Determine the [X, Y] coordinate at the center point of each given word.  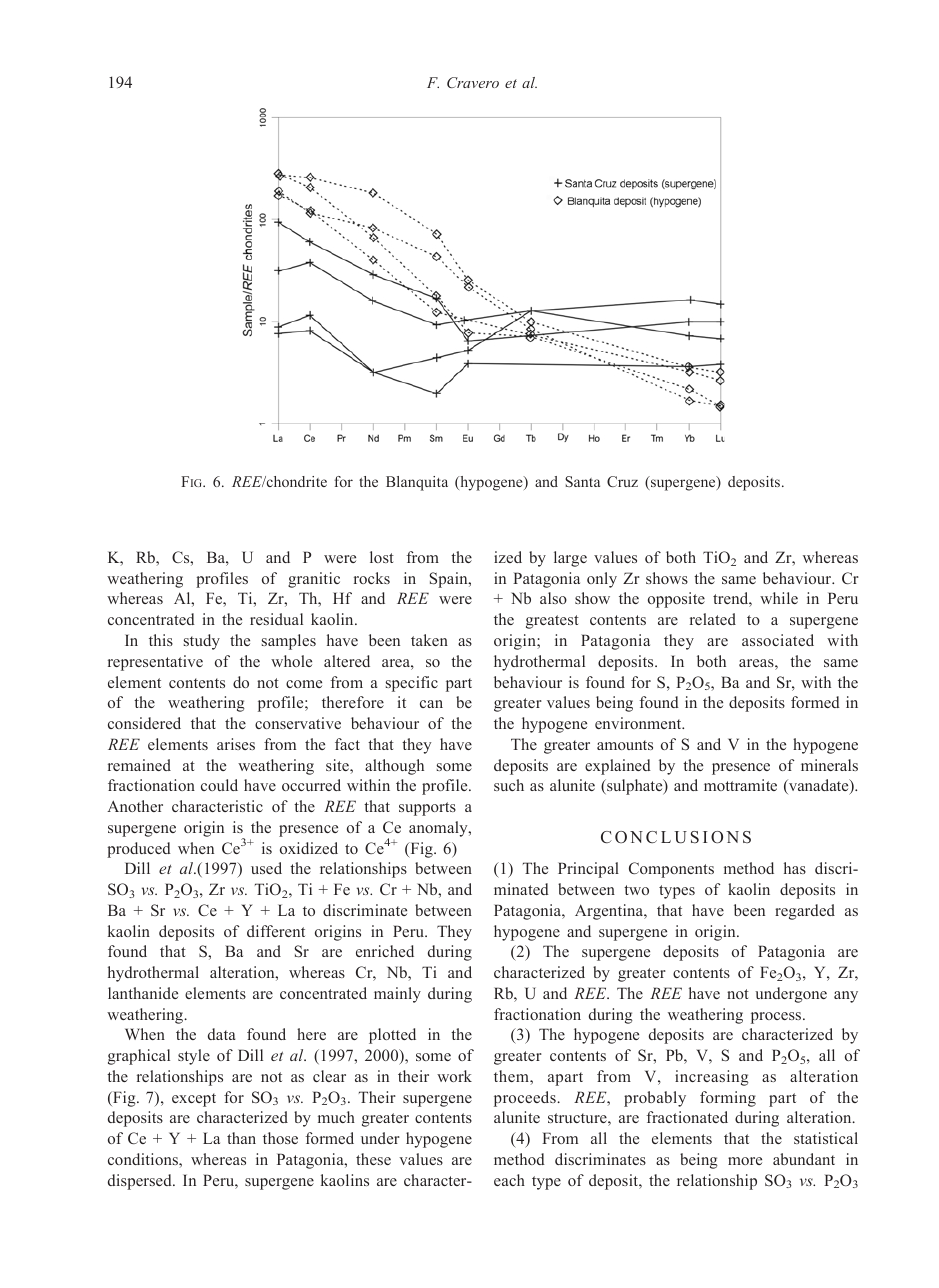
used [266, 868]
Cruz [622, 481]
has [795, 868]
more [745, 1161]
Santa [582, 481]
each [509, 1180]
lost [382, 557]
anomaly [439, 829]
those [280, 1138]
